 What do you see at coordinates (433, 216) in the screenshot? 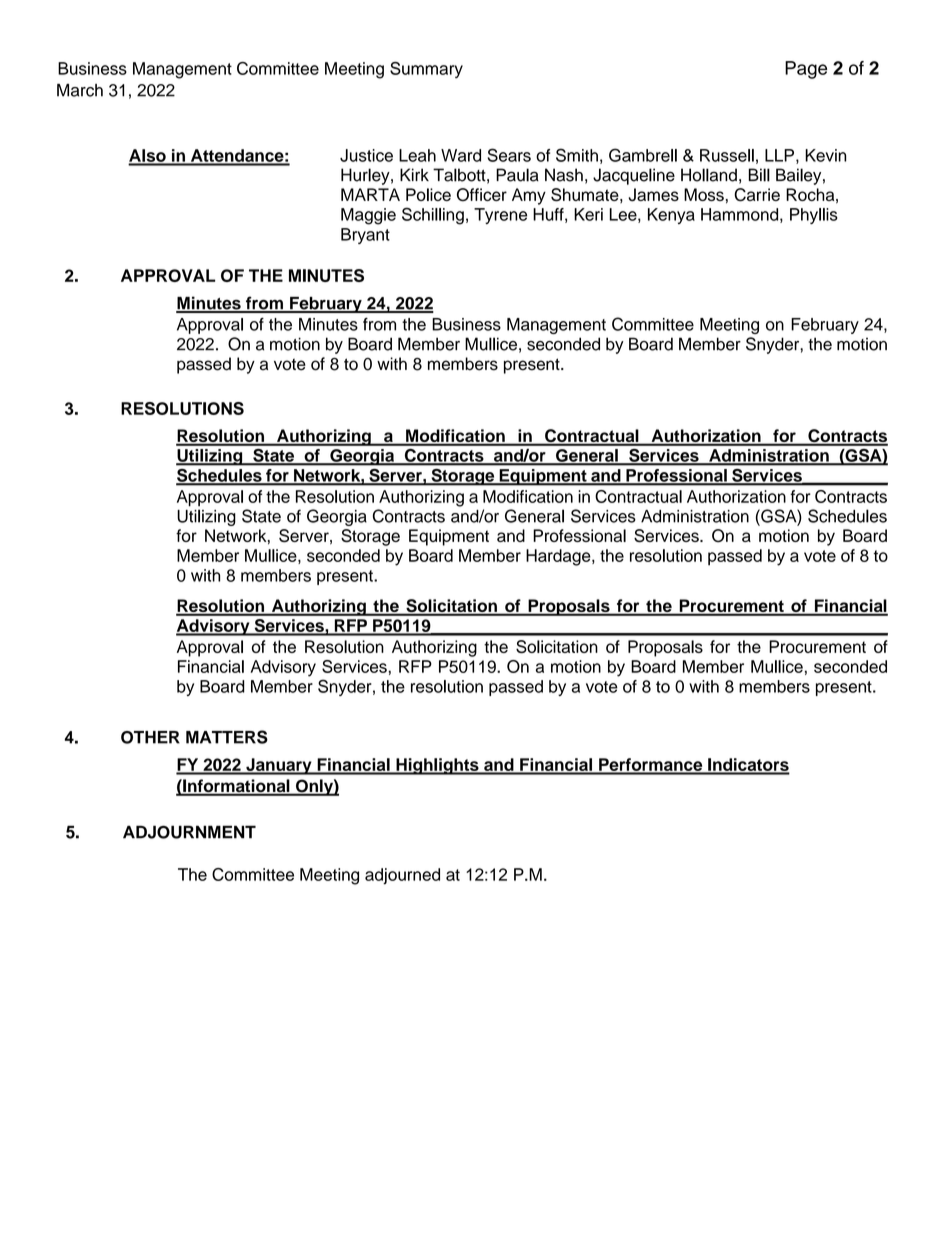
I see `Schilling` at bounding box center [433, 216].
